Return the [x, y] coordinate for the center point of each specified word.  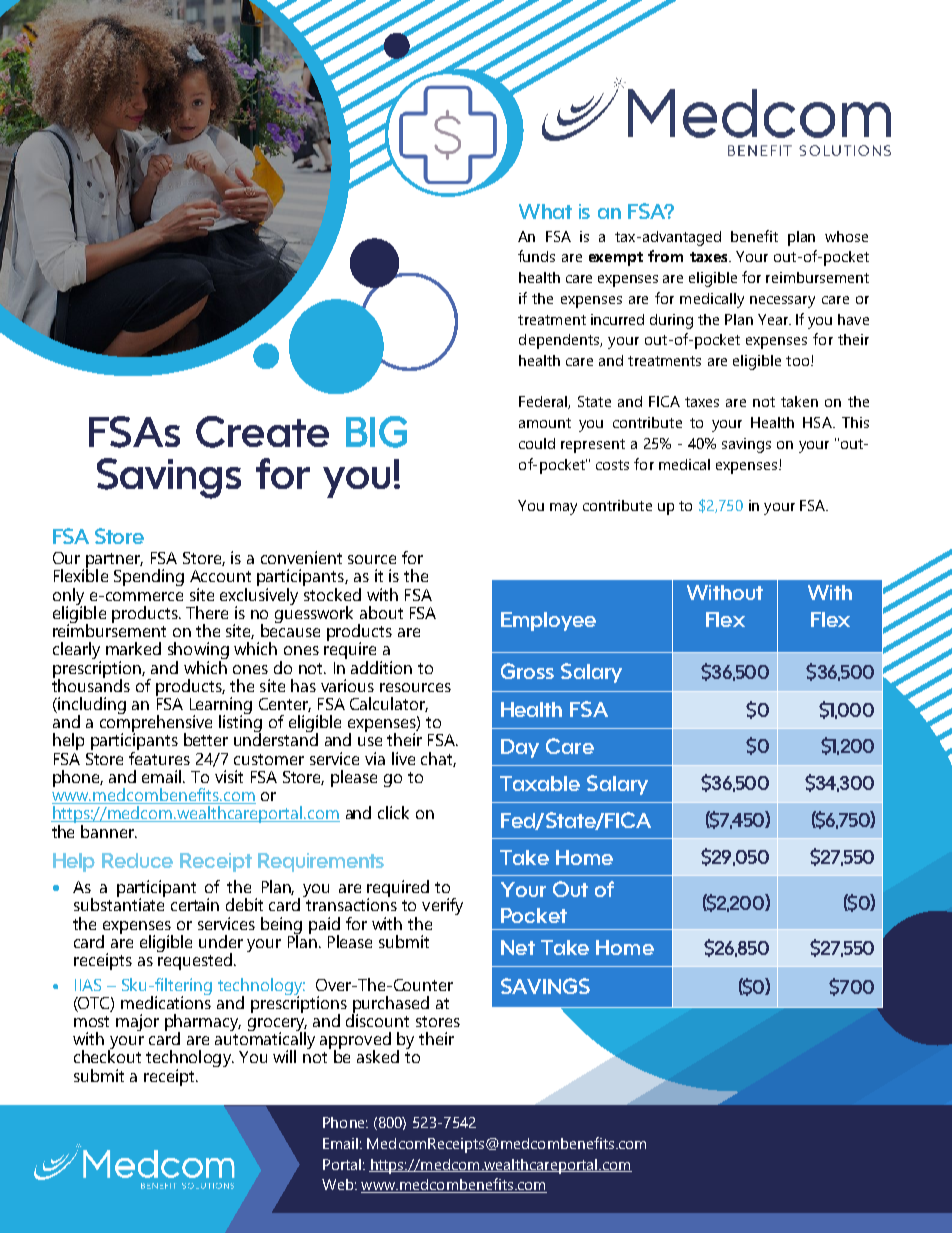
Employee [548, 621]
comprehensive [156, 724]
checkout [107, 1055]
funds [536, 256]
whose [846, 236]
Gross [527, 671]
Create [262, 432]
